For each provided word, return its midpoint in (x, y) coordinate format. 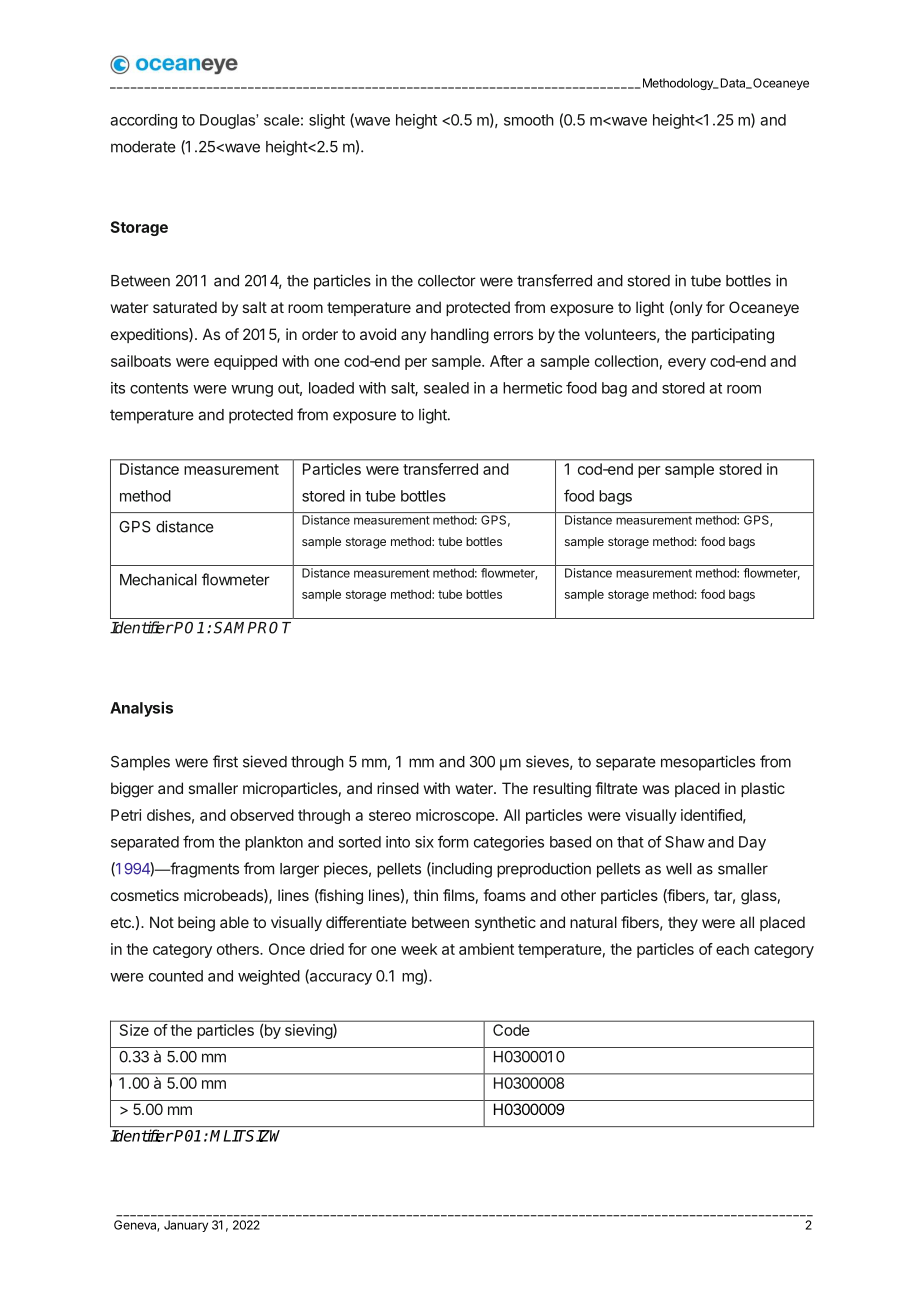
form (453, 841)
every (687, 364)
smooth (529, 120)
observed (262, 815)
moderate (143, 147)
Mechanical (158, 579)
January (186, 1226)
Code (511, 1030)
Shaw (685, 842)
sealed (446, 388)
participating (733, 336)
